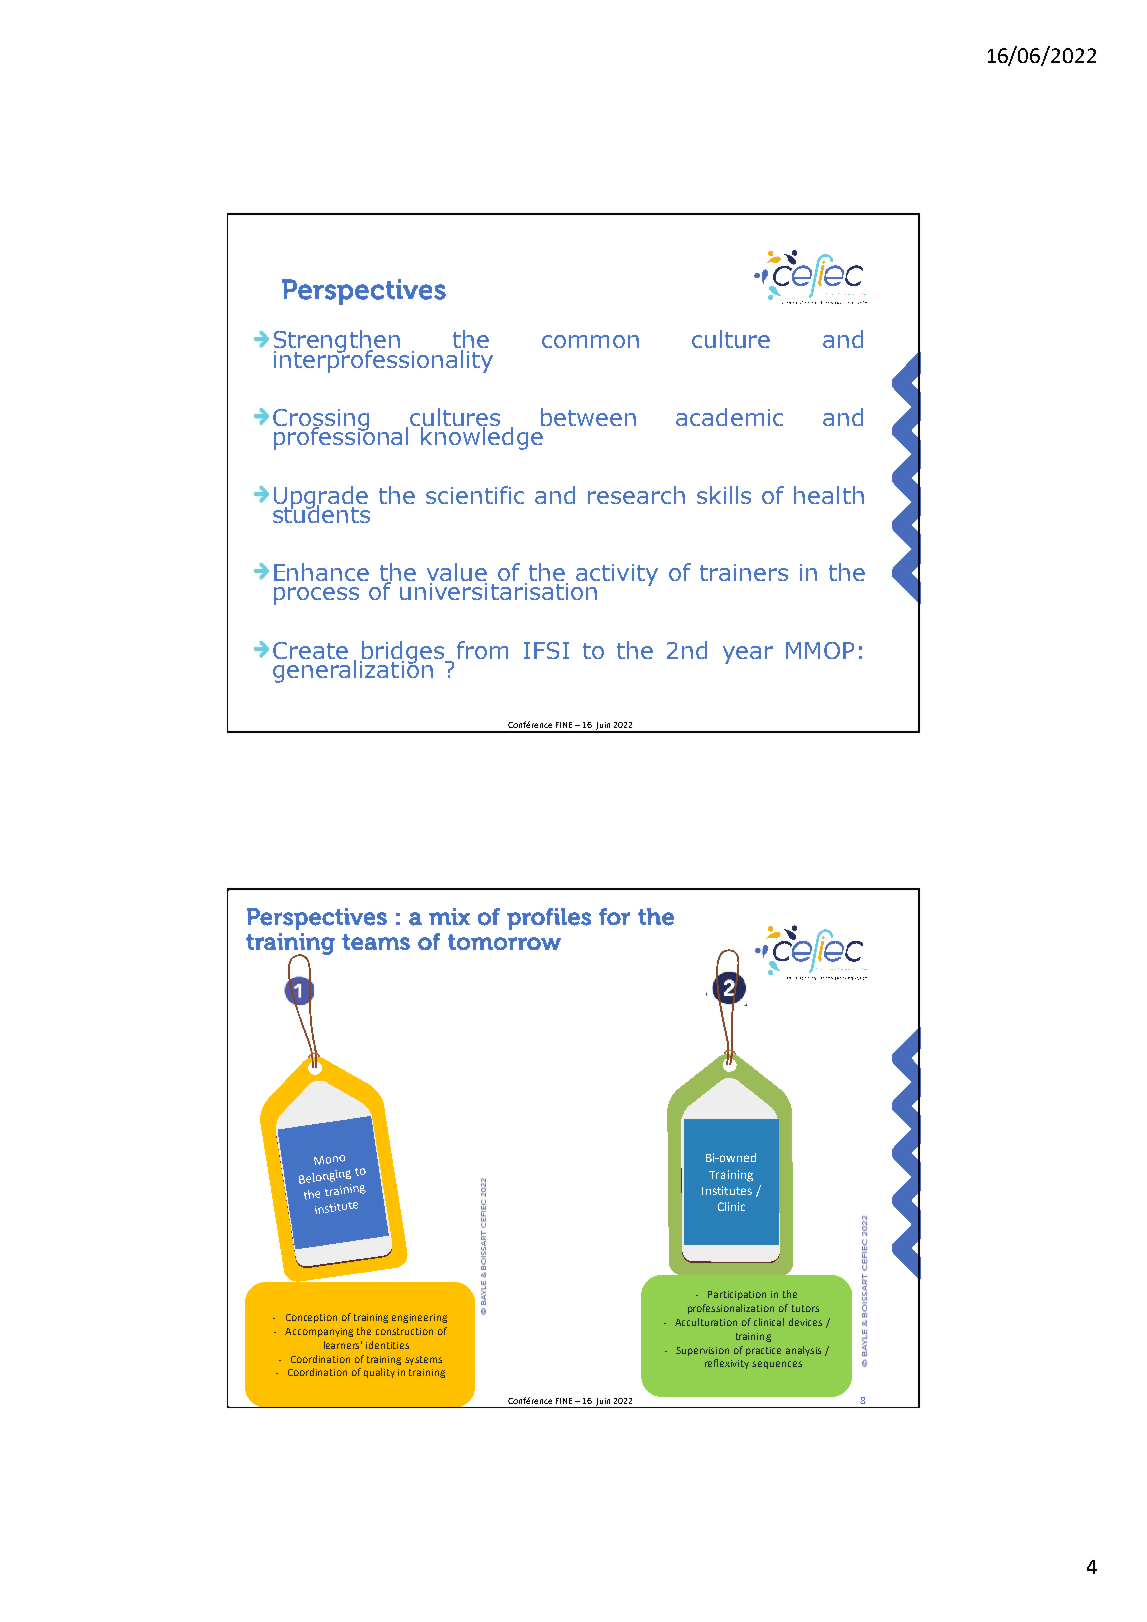  What do you see at coordinates (702, 1351) in the screenshot?
I see `Supervision` at bounding box center [702, 1351].
